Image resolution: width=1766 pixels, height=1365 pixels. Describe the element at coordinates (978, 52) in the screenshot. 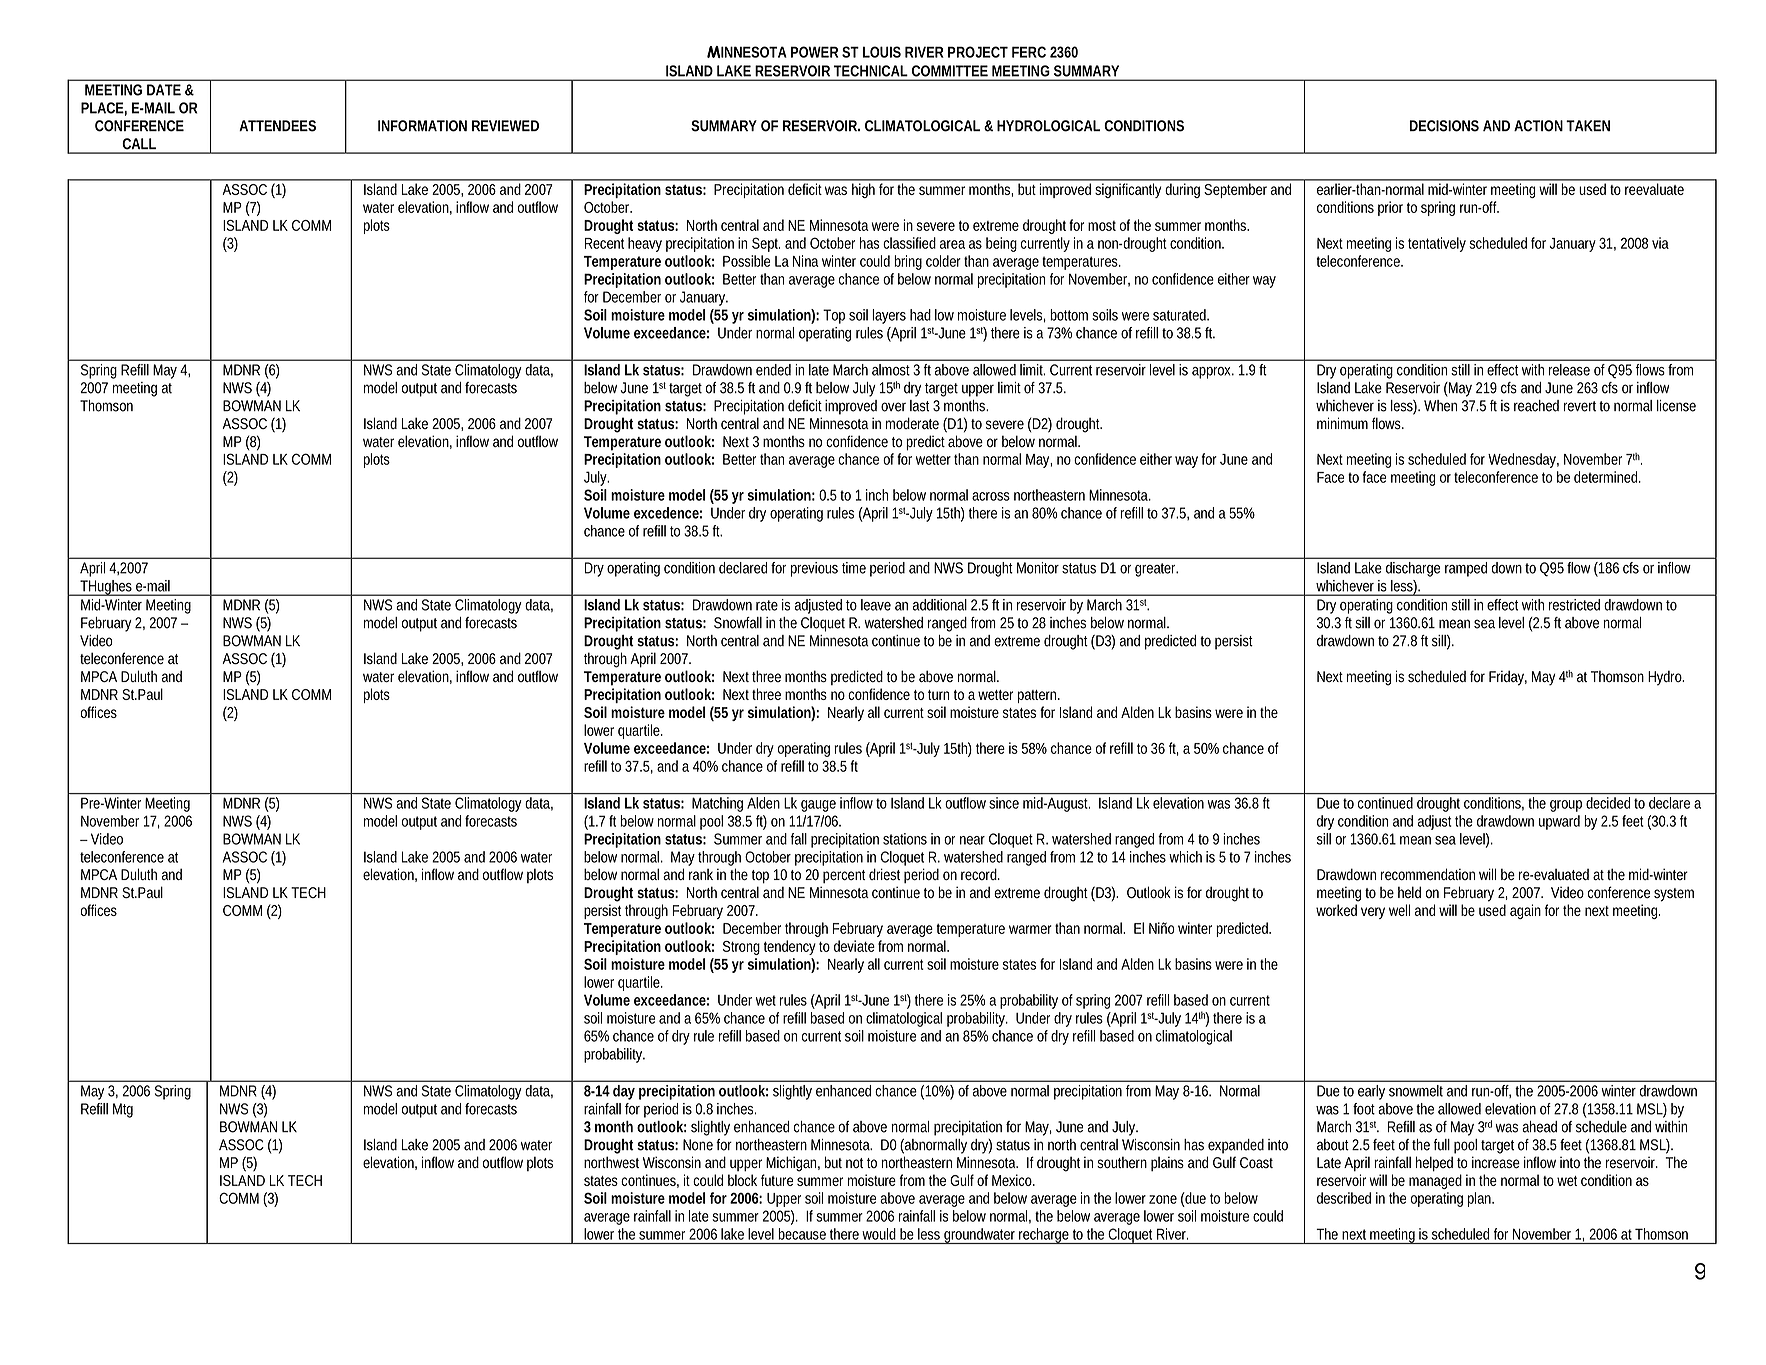

I see `PROJECT` at that location.
